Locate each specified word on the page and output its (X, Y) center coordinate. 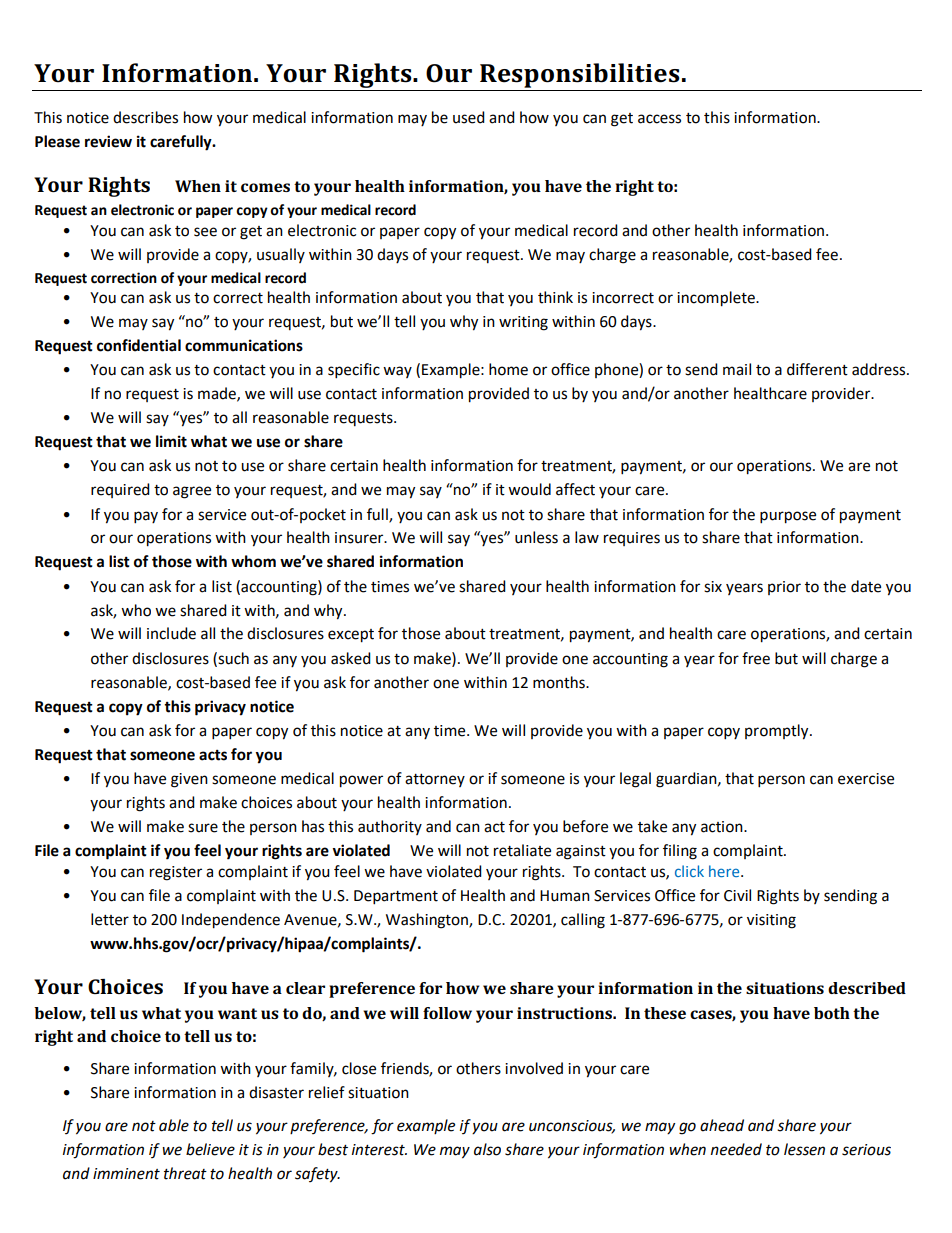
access (659, 119)
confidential (139, 345)
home (508, 369)
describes (145, 117)
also (487, 1149)
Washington (428, 921)
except (351, 636)
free (756, 658)
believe (210, 1149)
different (817, 369)
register (176, 873)
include (171, 633)
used (469, 117)
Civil (737, 895)
